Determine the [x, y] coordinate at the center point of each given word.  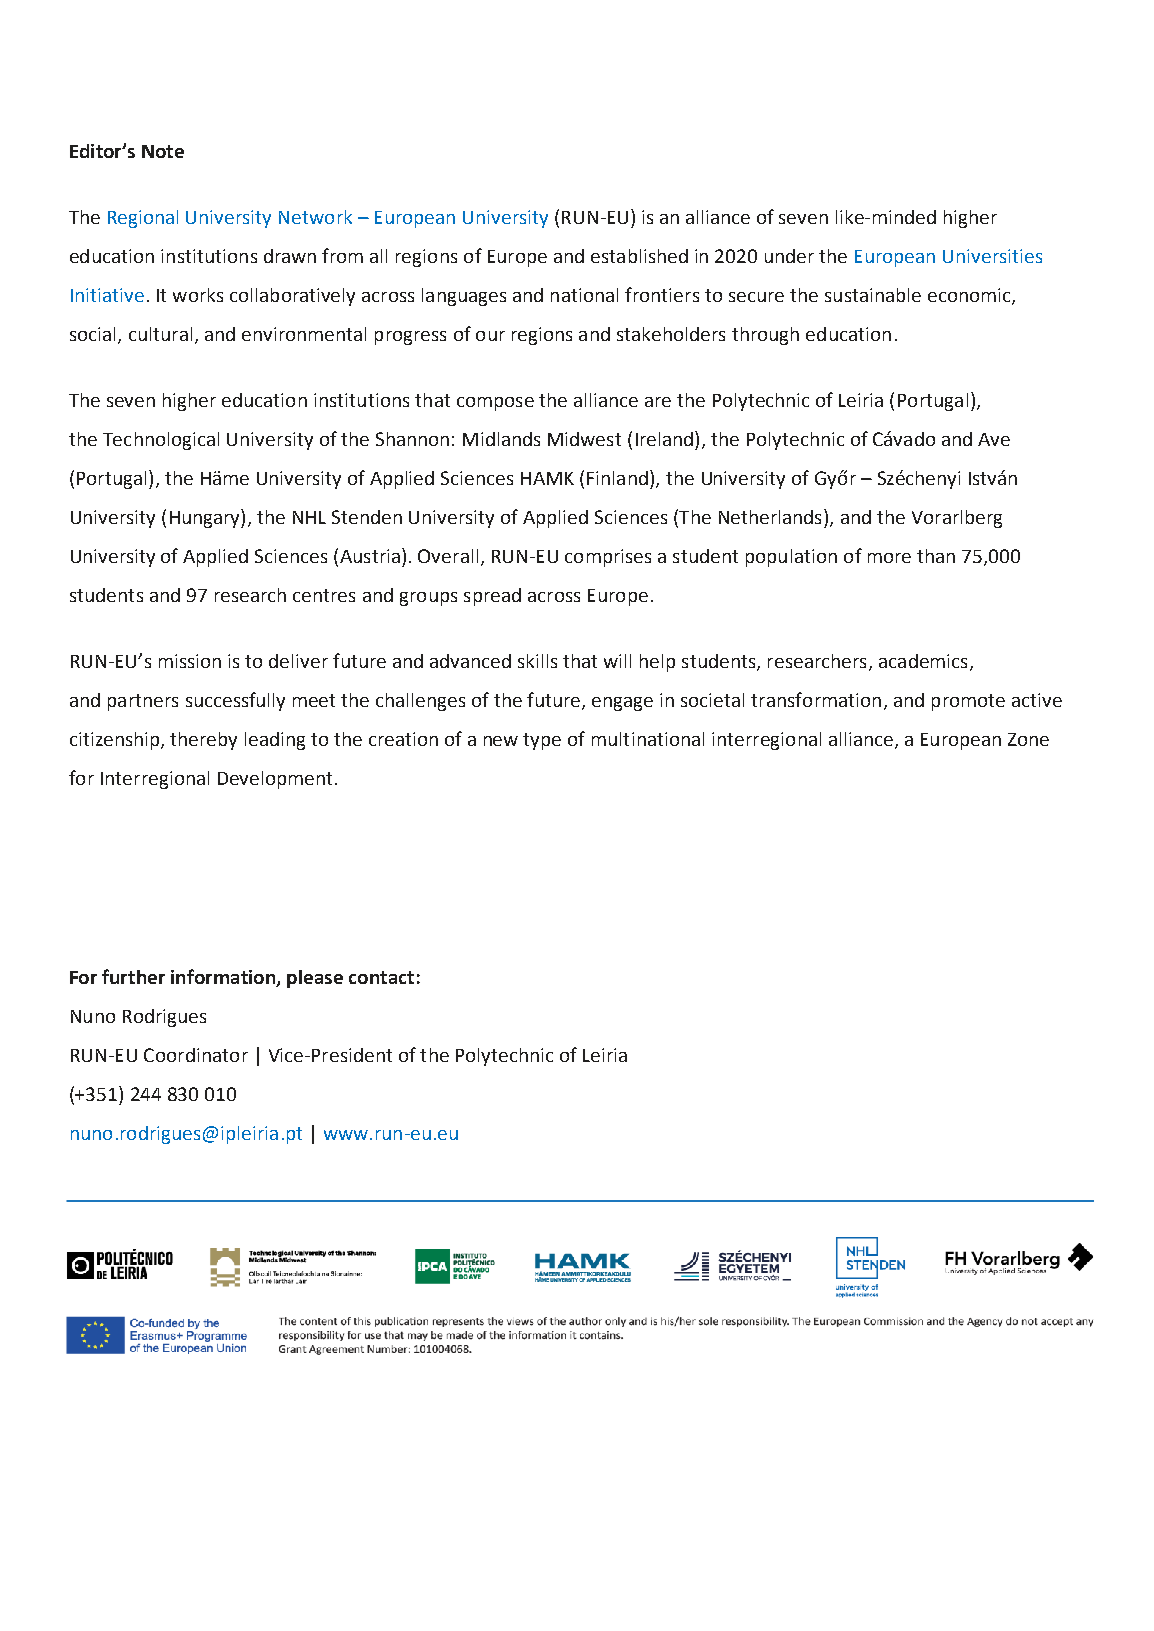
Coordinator [196, 1055]
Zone [1028, 739]
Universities [992, 256]
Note [163, 151]
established [639, 256]
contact [381, 977]
